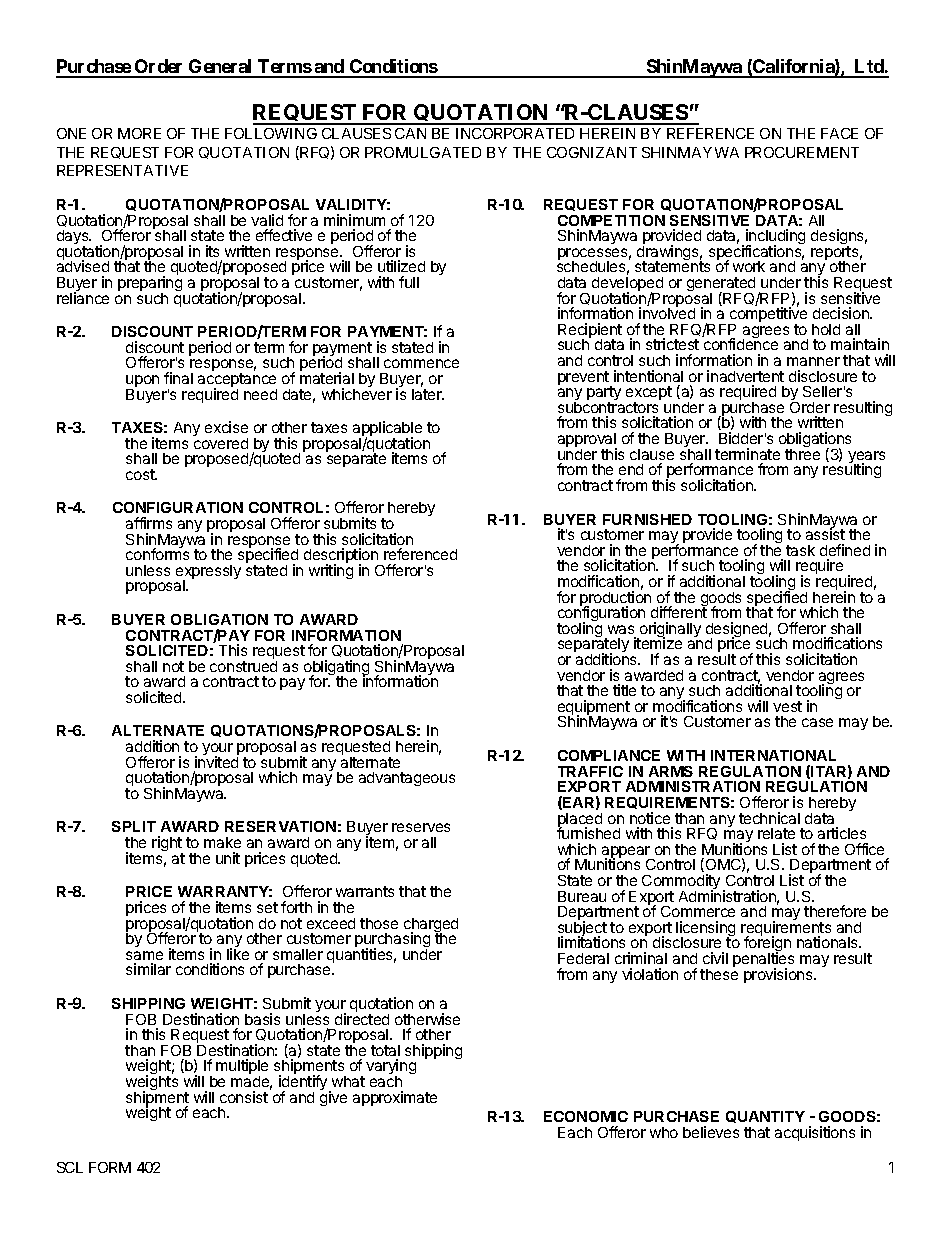 This document has width=952, height=1233. What do you see at coordinates (407, 779) in the document?
I see `advantageous` at bounding box center [407, 779].
